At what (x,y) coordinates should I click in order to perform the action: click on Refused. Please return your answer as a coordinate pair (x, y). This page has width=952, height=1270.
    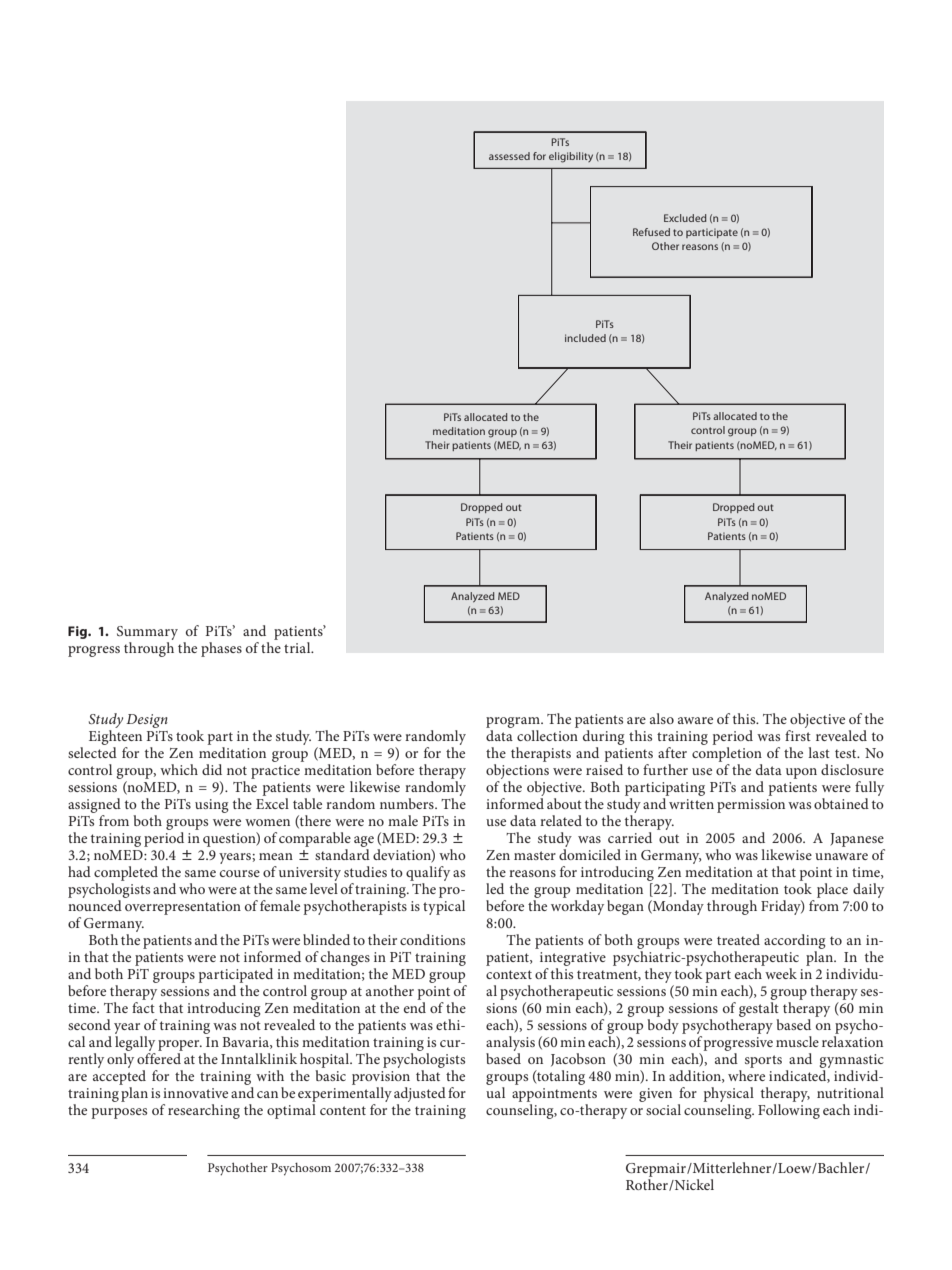
    Looking at the image, I should click on (651, 232).
